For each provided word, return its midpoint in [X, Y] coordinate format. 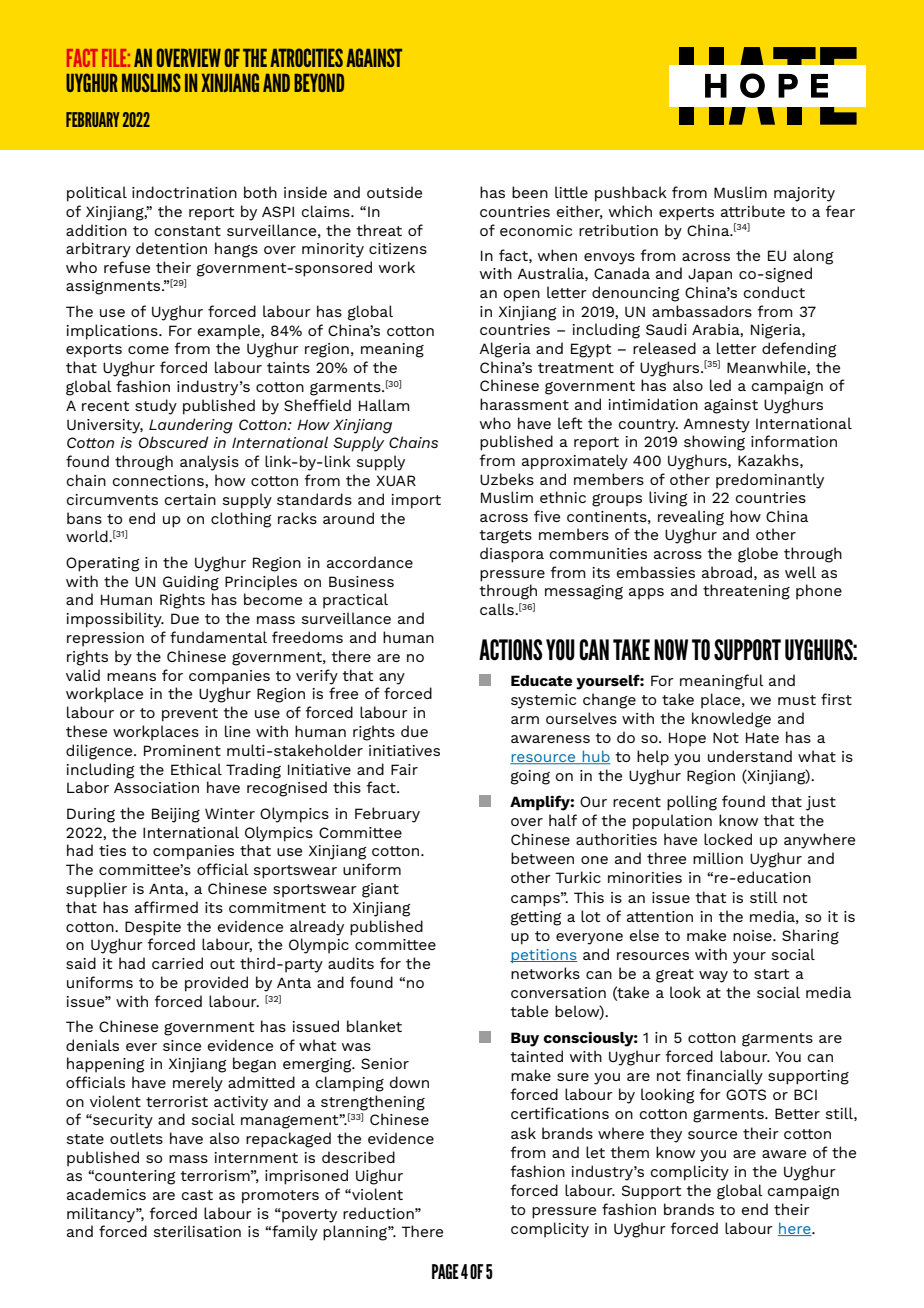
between [542, 858]
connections [159, 481]
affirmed [166, 907]
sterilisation [197, 1231]
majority [804, 194]
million [718, 858]
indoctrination [184, 192]
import [416, 501]
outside [394, 192]
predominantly [770, 481]
